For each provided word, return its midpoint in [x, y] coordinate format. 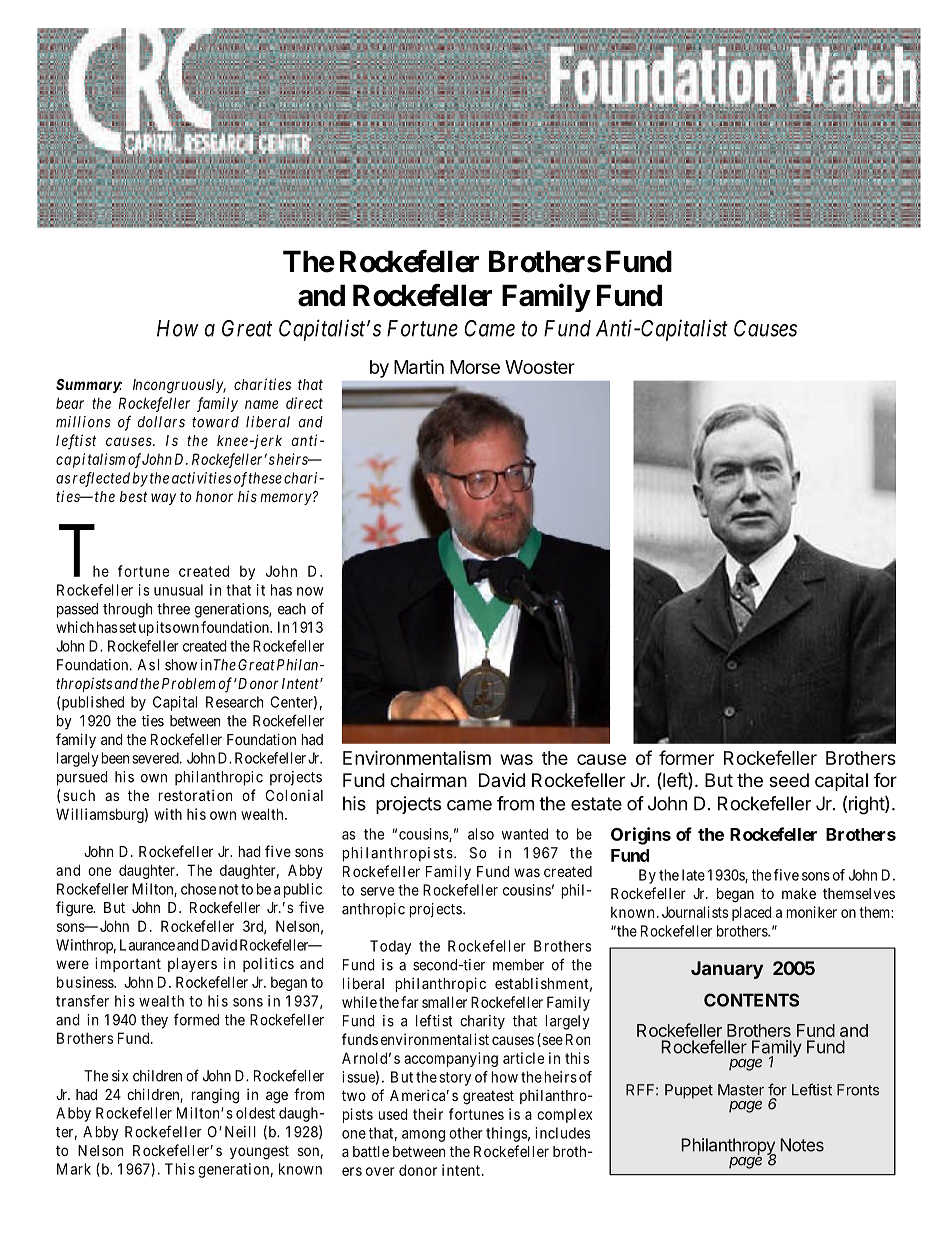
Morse [475, 367]
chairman [428, 780]
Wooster [540, 367]
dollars [161, 422]
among [423, 1136]
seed [789, 780]
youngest [259, 1152]
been [115, 758]
